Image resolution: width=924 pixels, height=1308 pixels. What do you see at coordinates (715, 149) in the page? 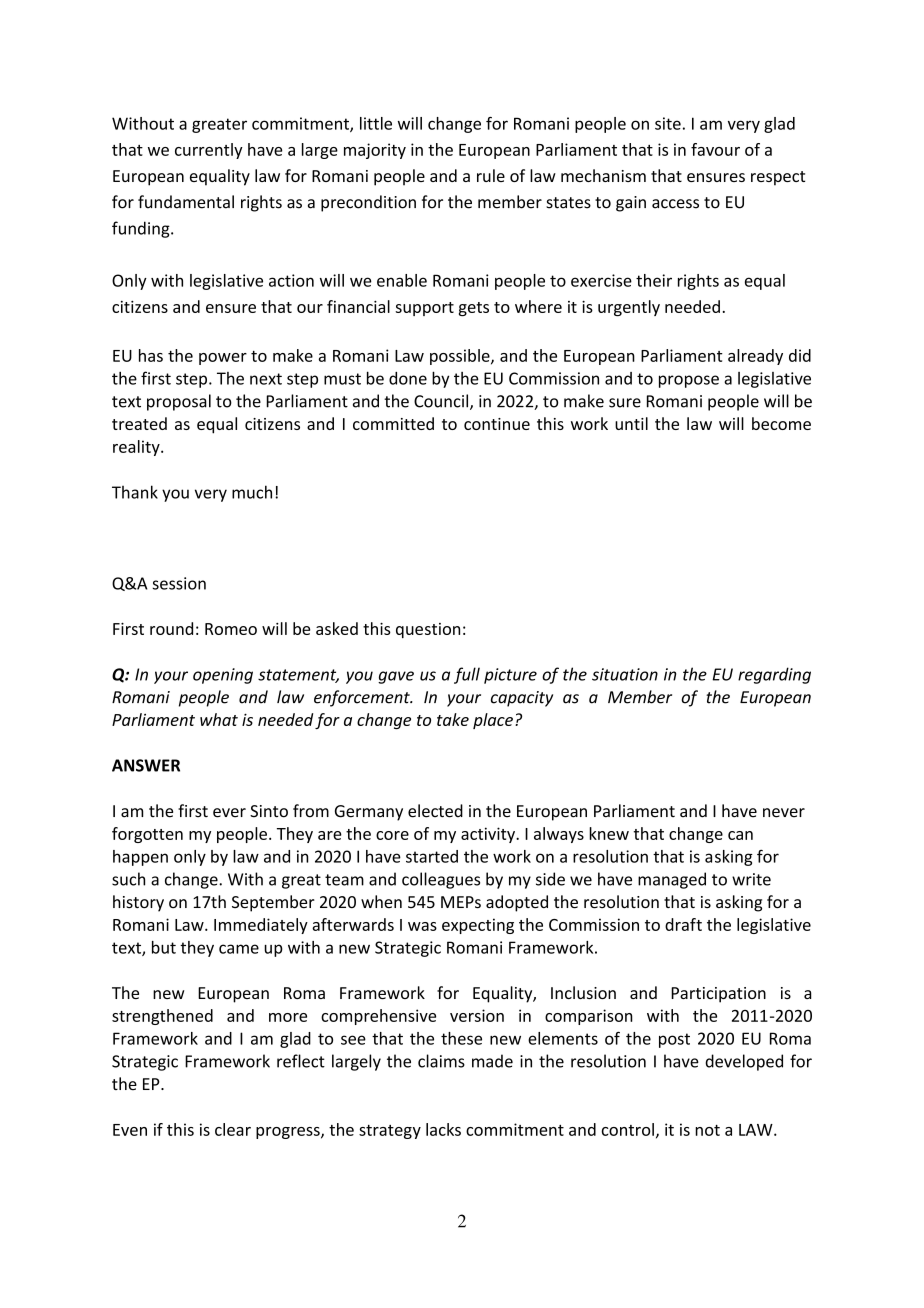
I see `favour` at bounding box center [715, 149].
